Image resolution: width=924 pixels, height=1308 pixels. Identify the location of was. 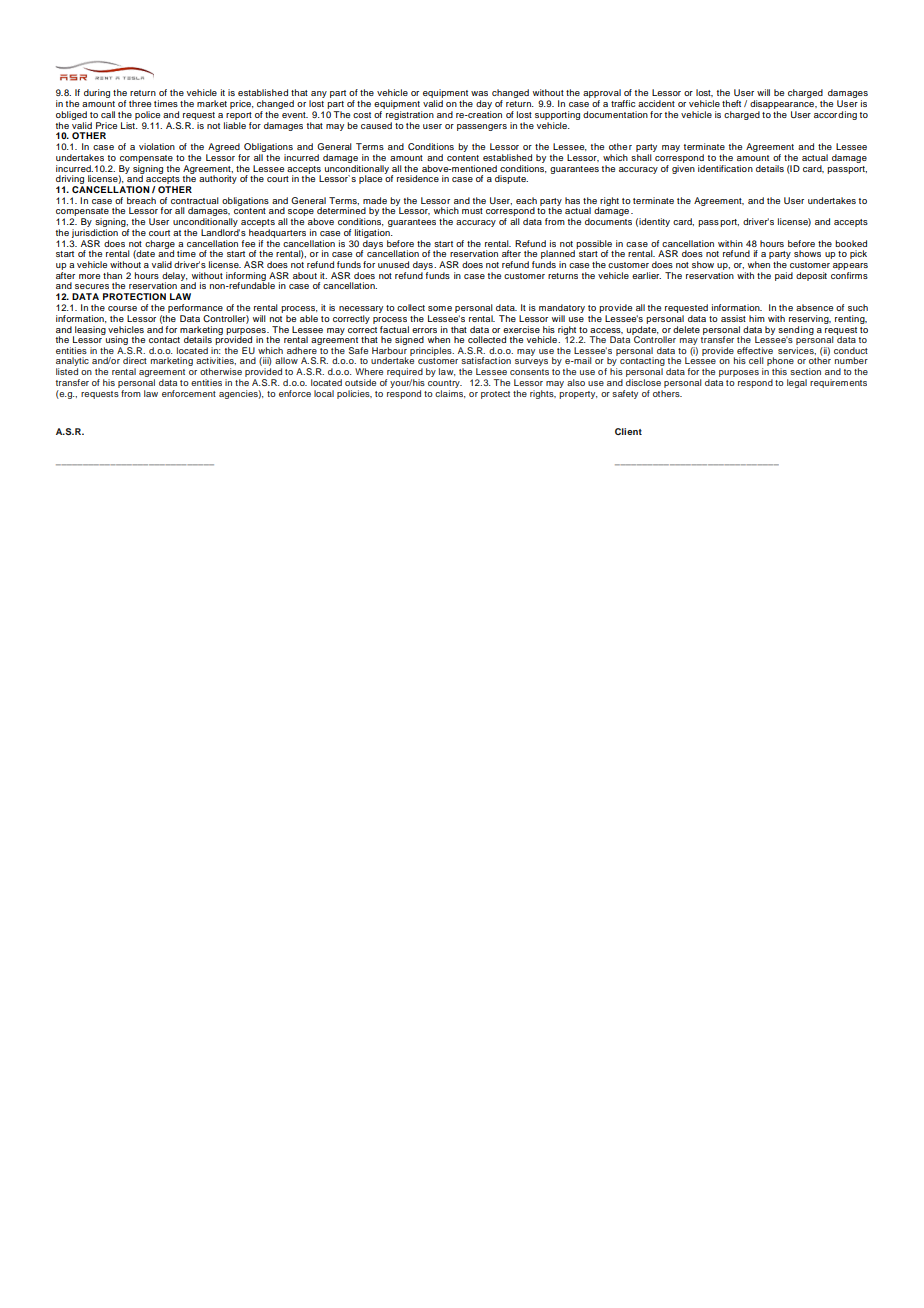
(479, 93).
